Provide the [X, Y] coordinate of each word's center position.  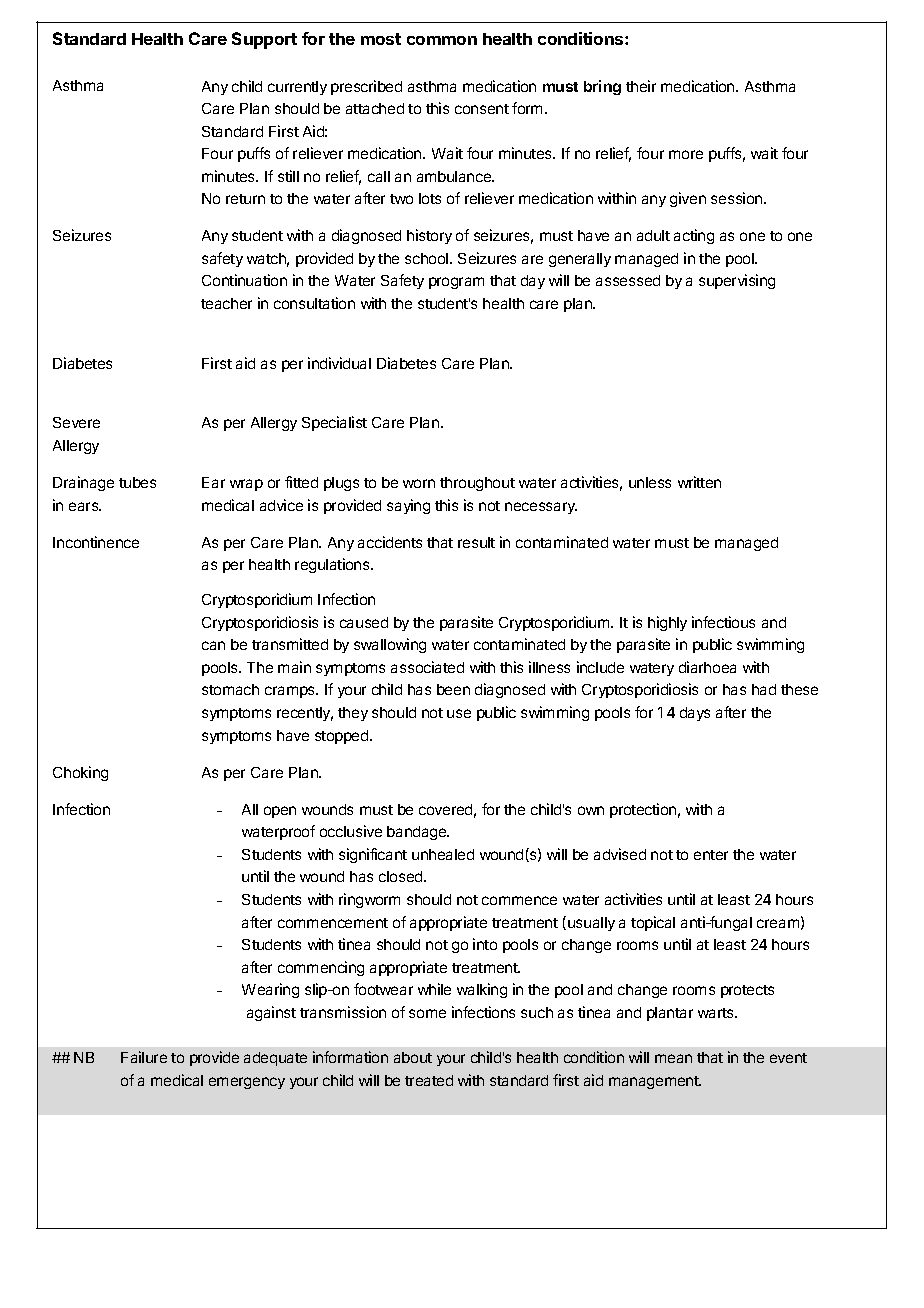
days [695, 714]
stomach [230, 689]
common [442, 40]
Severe [76, 422]
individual [339, 363]
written [699, 482]
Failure [144, 1057]
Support [264, 40]
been [453, 689]
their [641, 86]
